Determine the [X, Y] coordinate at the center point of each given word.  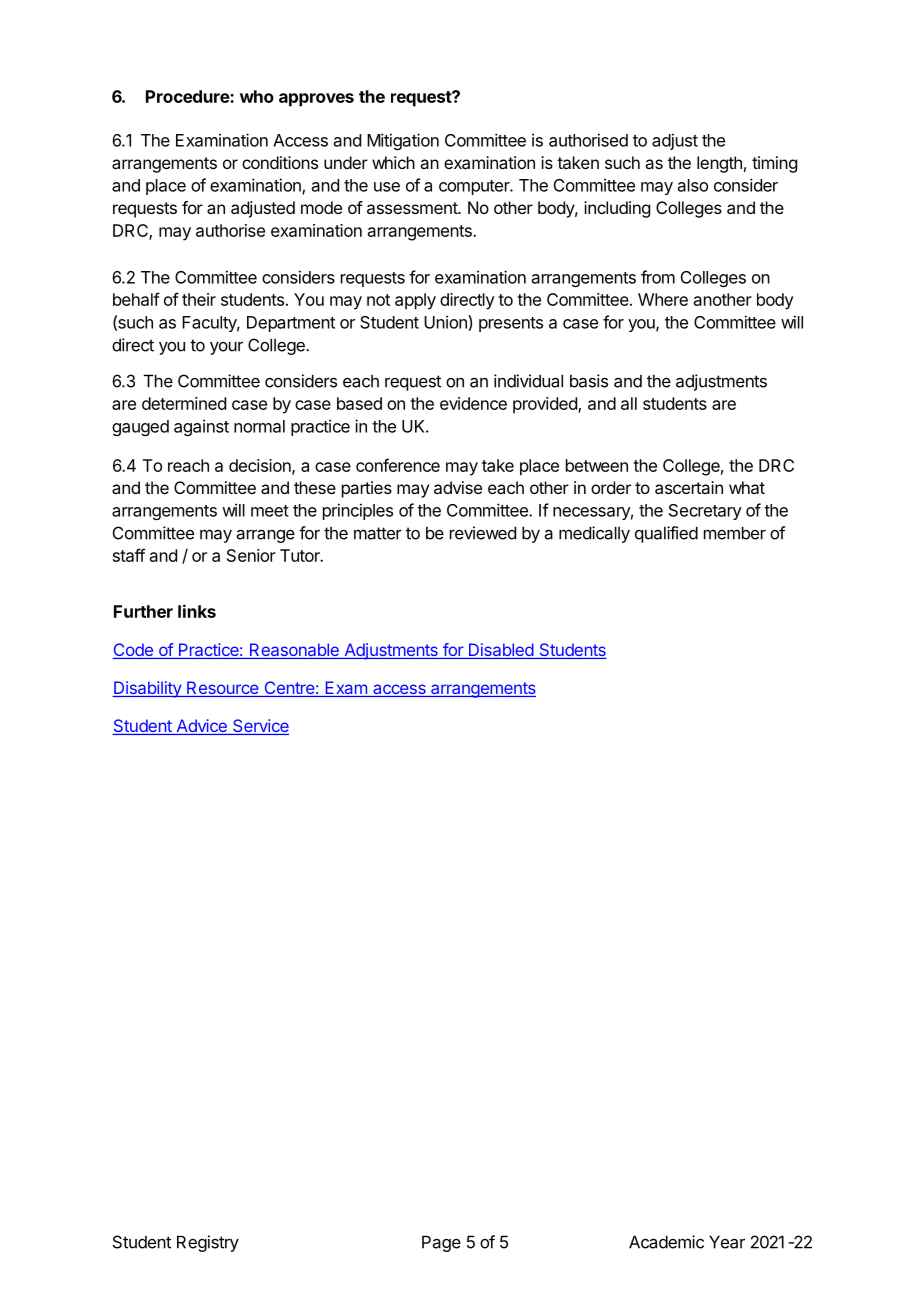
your [226, 348]
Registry [208, 1243]
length [719, 164]
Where [663, 299]
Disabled [500, 651]
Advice [201, 727]
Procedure [188, 96]
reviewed [483, 533]
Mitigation [403, 141]
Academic [666, 1242]
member [735, 533]
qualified [666, 534]
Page [441, 1243]
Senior [251, 555]
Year [727, 1242]
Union [446, 323]
